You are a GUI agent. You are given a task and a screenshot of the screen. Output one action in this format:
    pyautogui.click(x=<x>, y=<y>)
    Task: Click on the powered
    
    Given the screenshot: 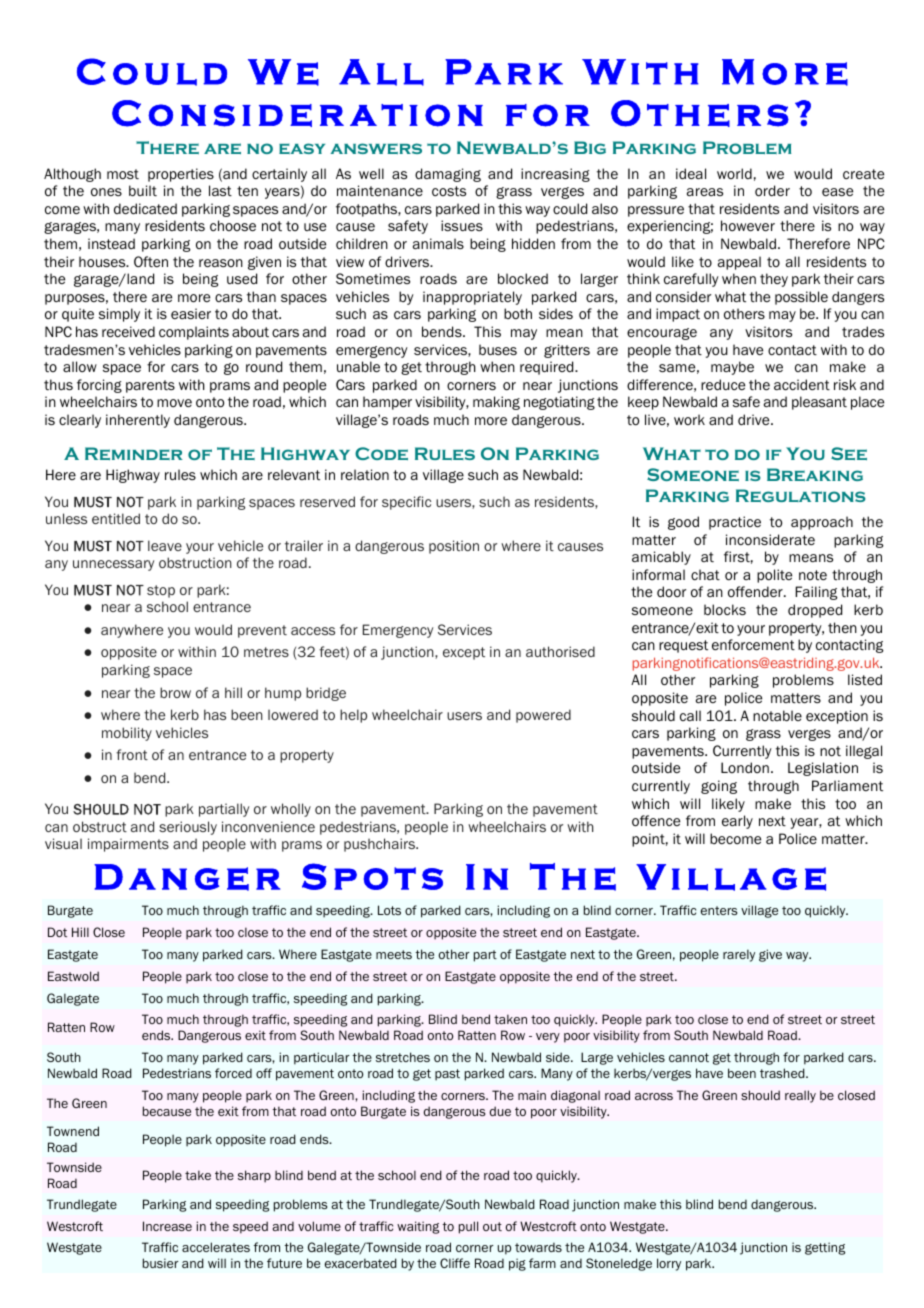 What is the action you would take?
    pyautogui.click(x=543, y=716)
